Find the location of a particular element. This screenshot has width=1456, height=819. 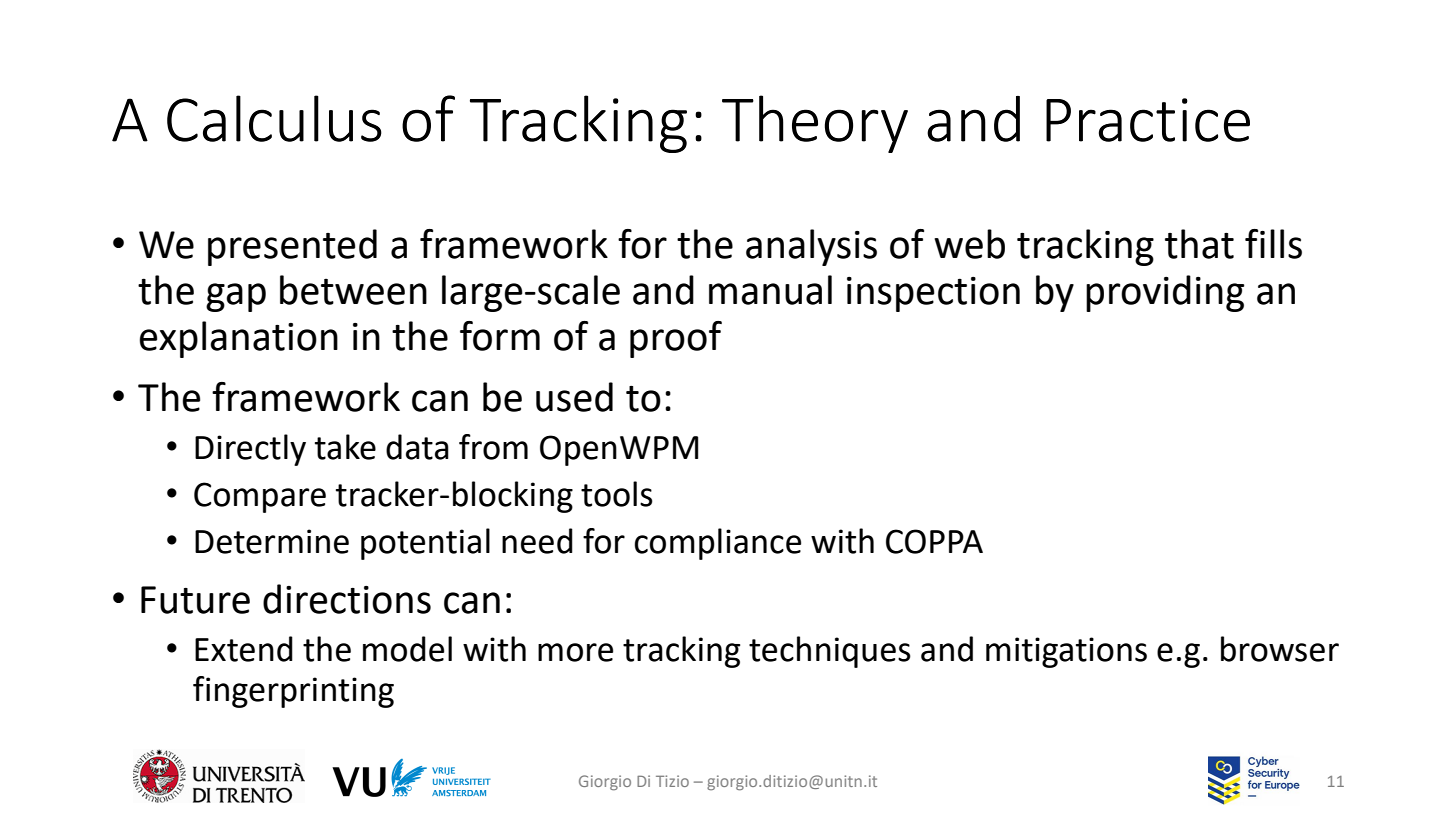

techniques is located at coordinates (830, 652).
